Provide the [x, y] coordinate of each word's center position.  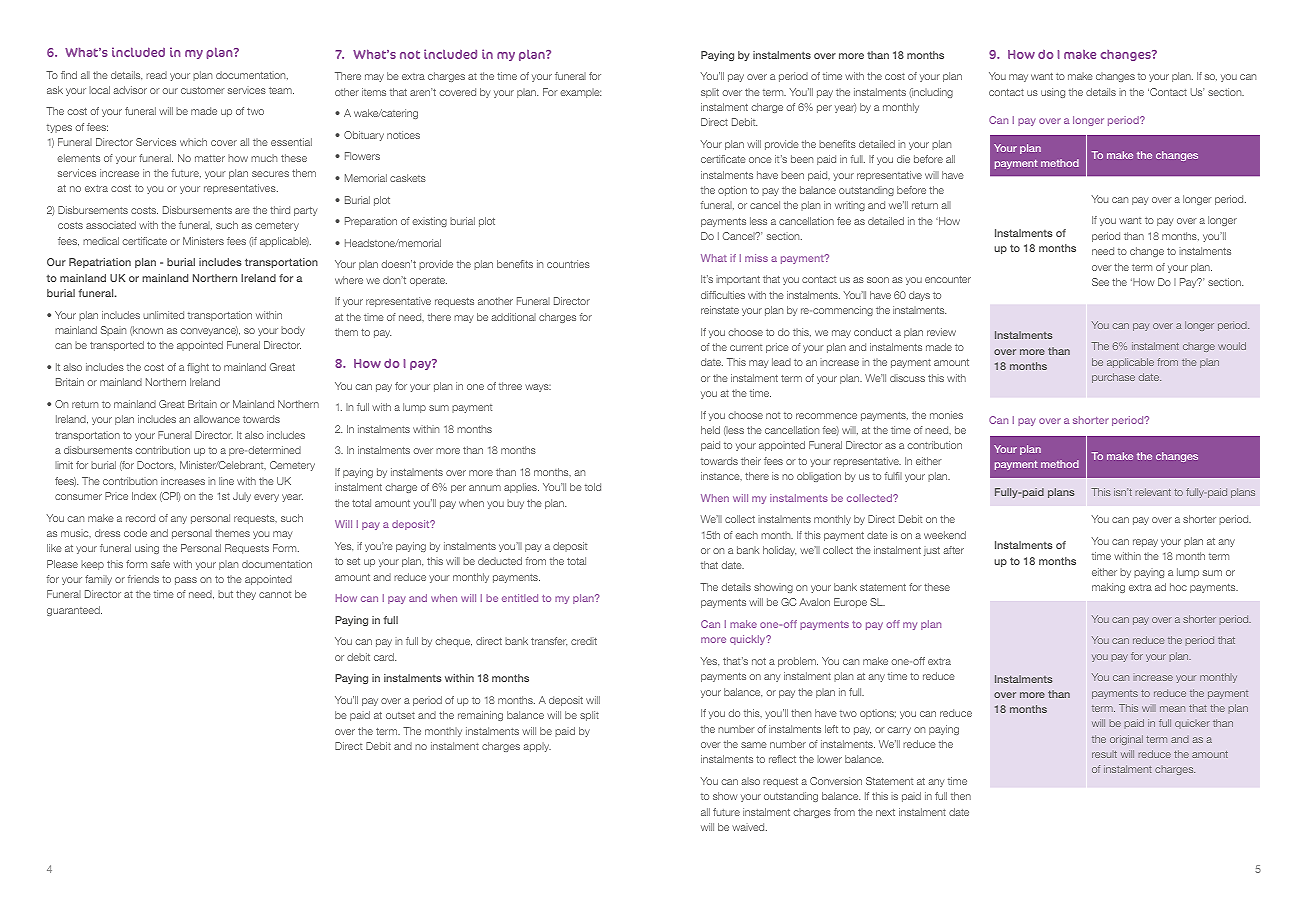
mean [1172, 709]
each [746, 535]
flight [198, 368]
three [510, 386]
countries [568, 264]
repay [1145, 543]
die [903, 159]
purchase [1113, 378]
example [580, 93]
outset [400, 715]
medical [101, 241]
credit [584, 641]
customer [203, 90]
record [140, 518]
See [1100, 282]
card [385, 657]
